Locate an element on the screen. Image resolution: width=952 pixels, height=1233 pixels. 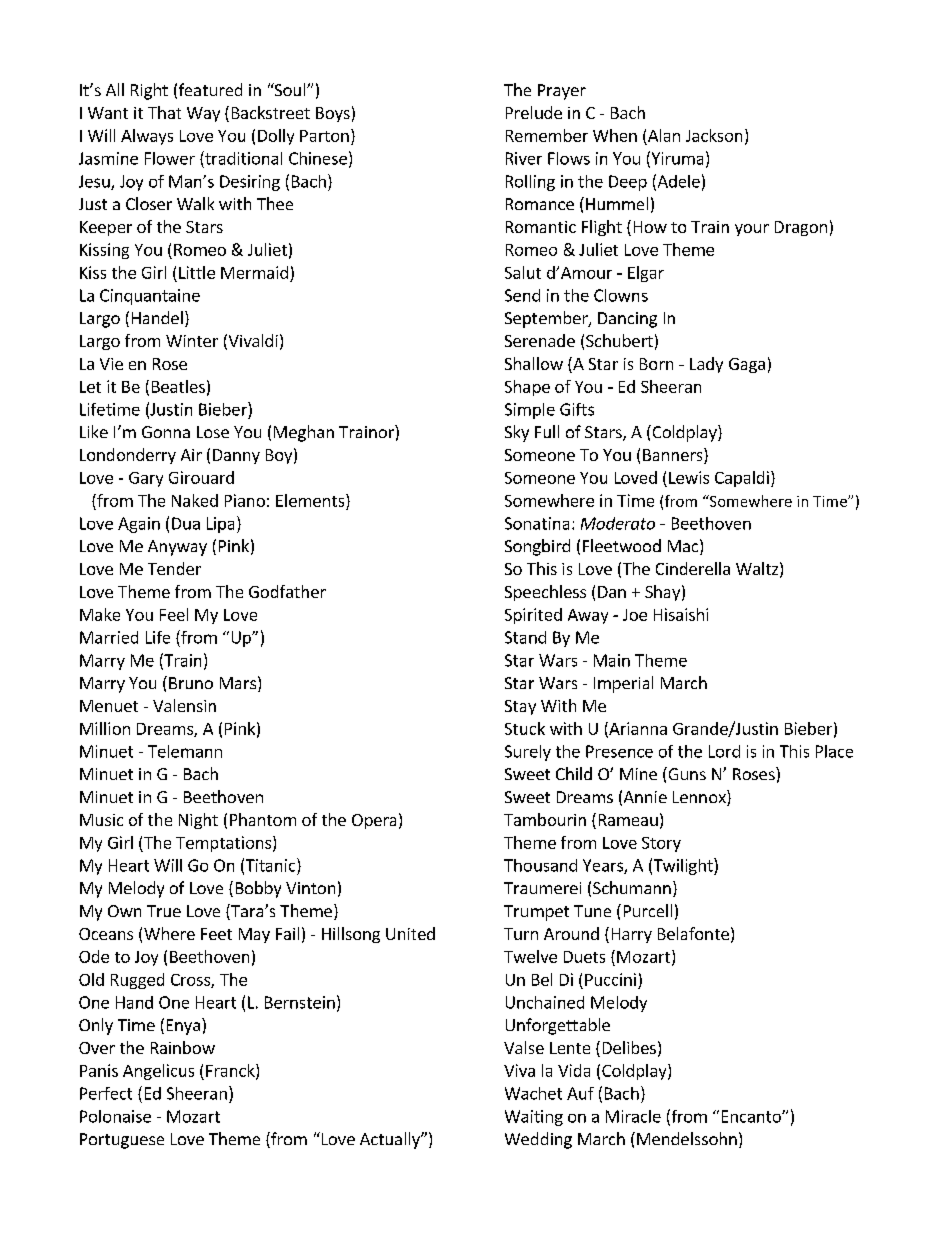
Angelicus is located at coordinates (158, 1072).
